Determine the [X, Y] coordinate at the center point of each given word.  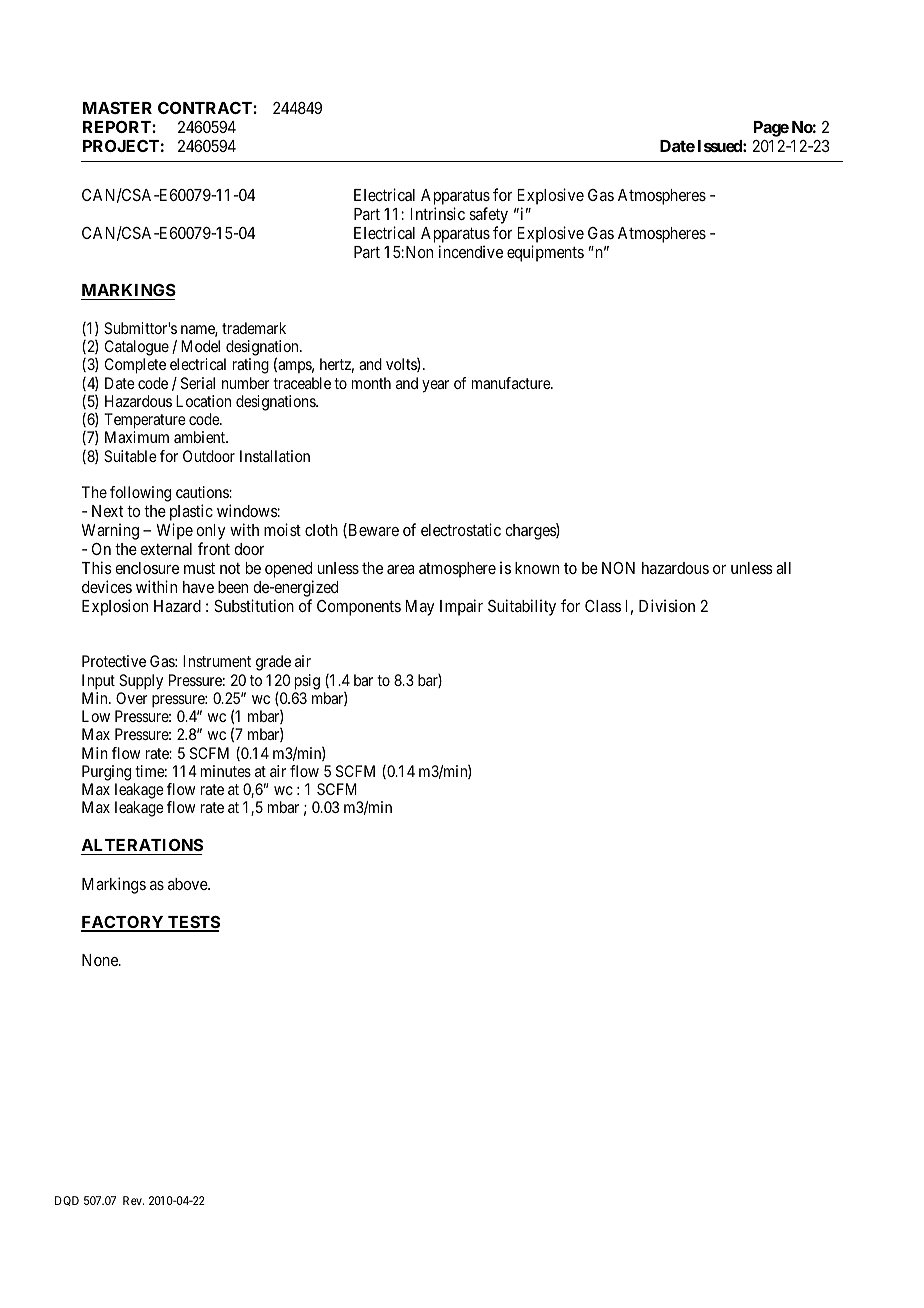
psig [307, 682]
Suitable [130, 456]
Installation [275, 456]
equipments [545, 253]
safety [488, 215]
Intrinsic [437, 213]
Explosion [115, 607]
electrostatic [461, 529]
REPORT [118, 127]
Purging [106, 773]
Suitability [522, 607]
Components [359, 608]
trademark [254, 328]
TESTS [193, 923]
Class [603, 606]
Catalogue [137, 349]
